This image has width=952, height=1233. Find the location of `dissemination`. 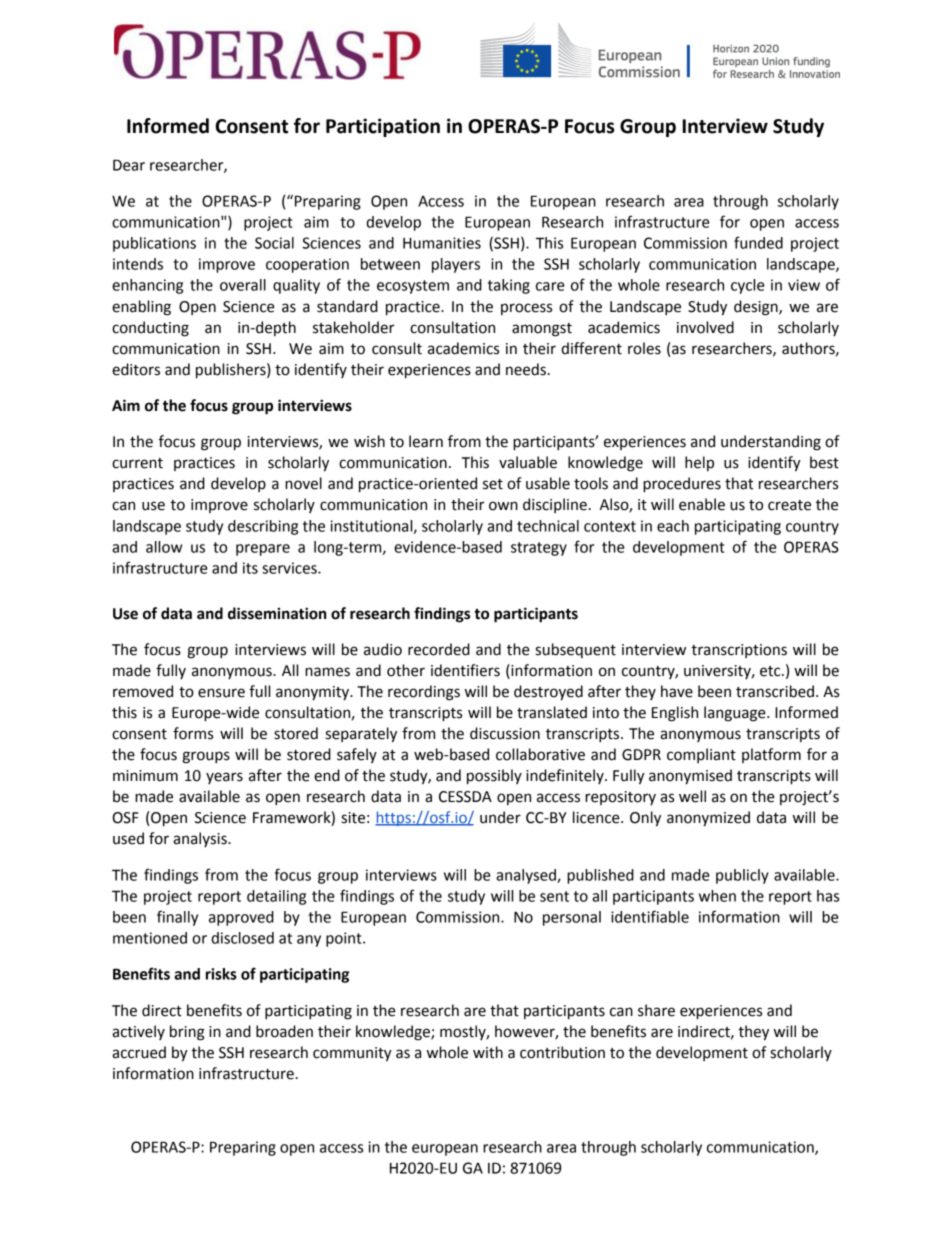

dissemination is located at coordinates (277, 613).
